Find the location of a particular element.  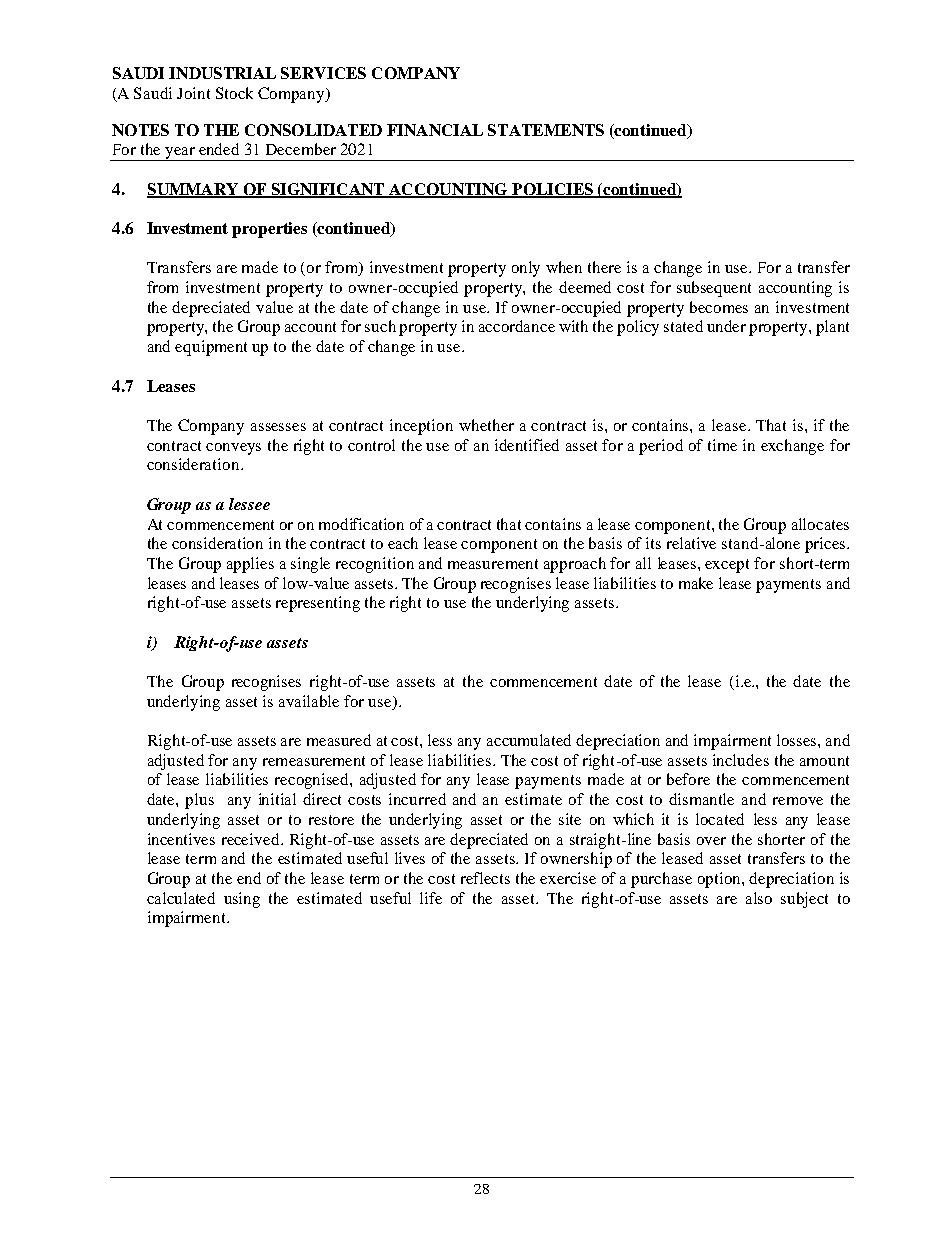

reflects is located at coordinates (485, 878).
